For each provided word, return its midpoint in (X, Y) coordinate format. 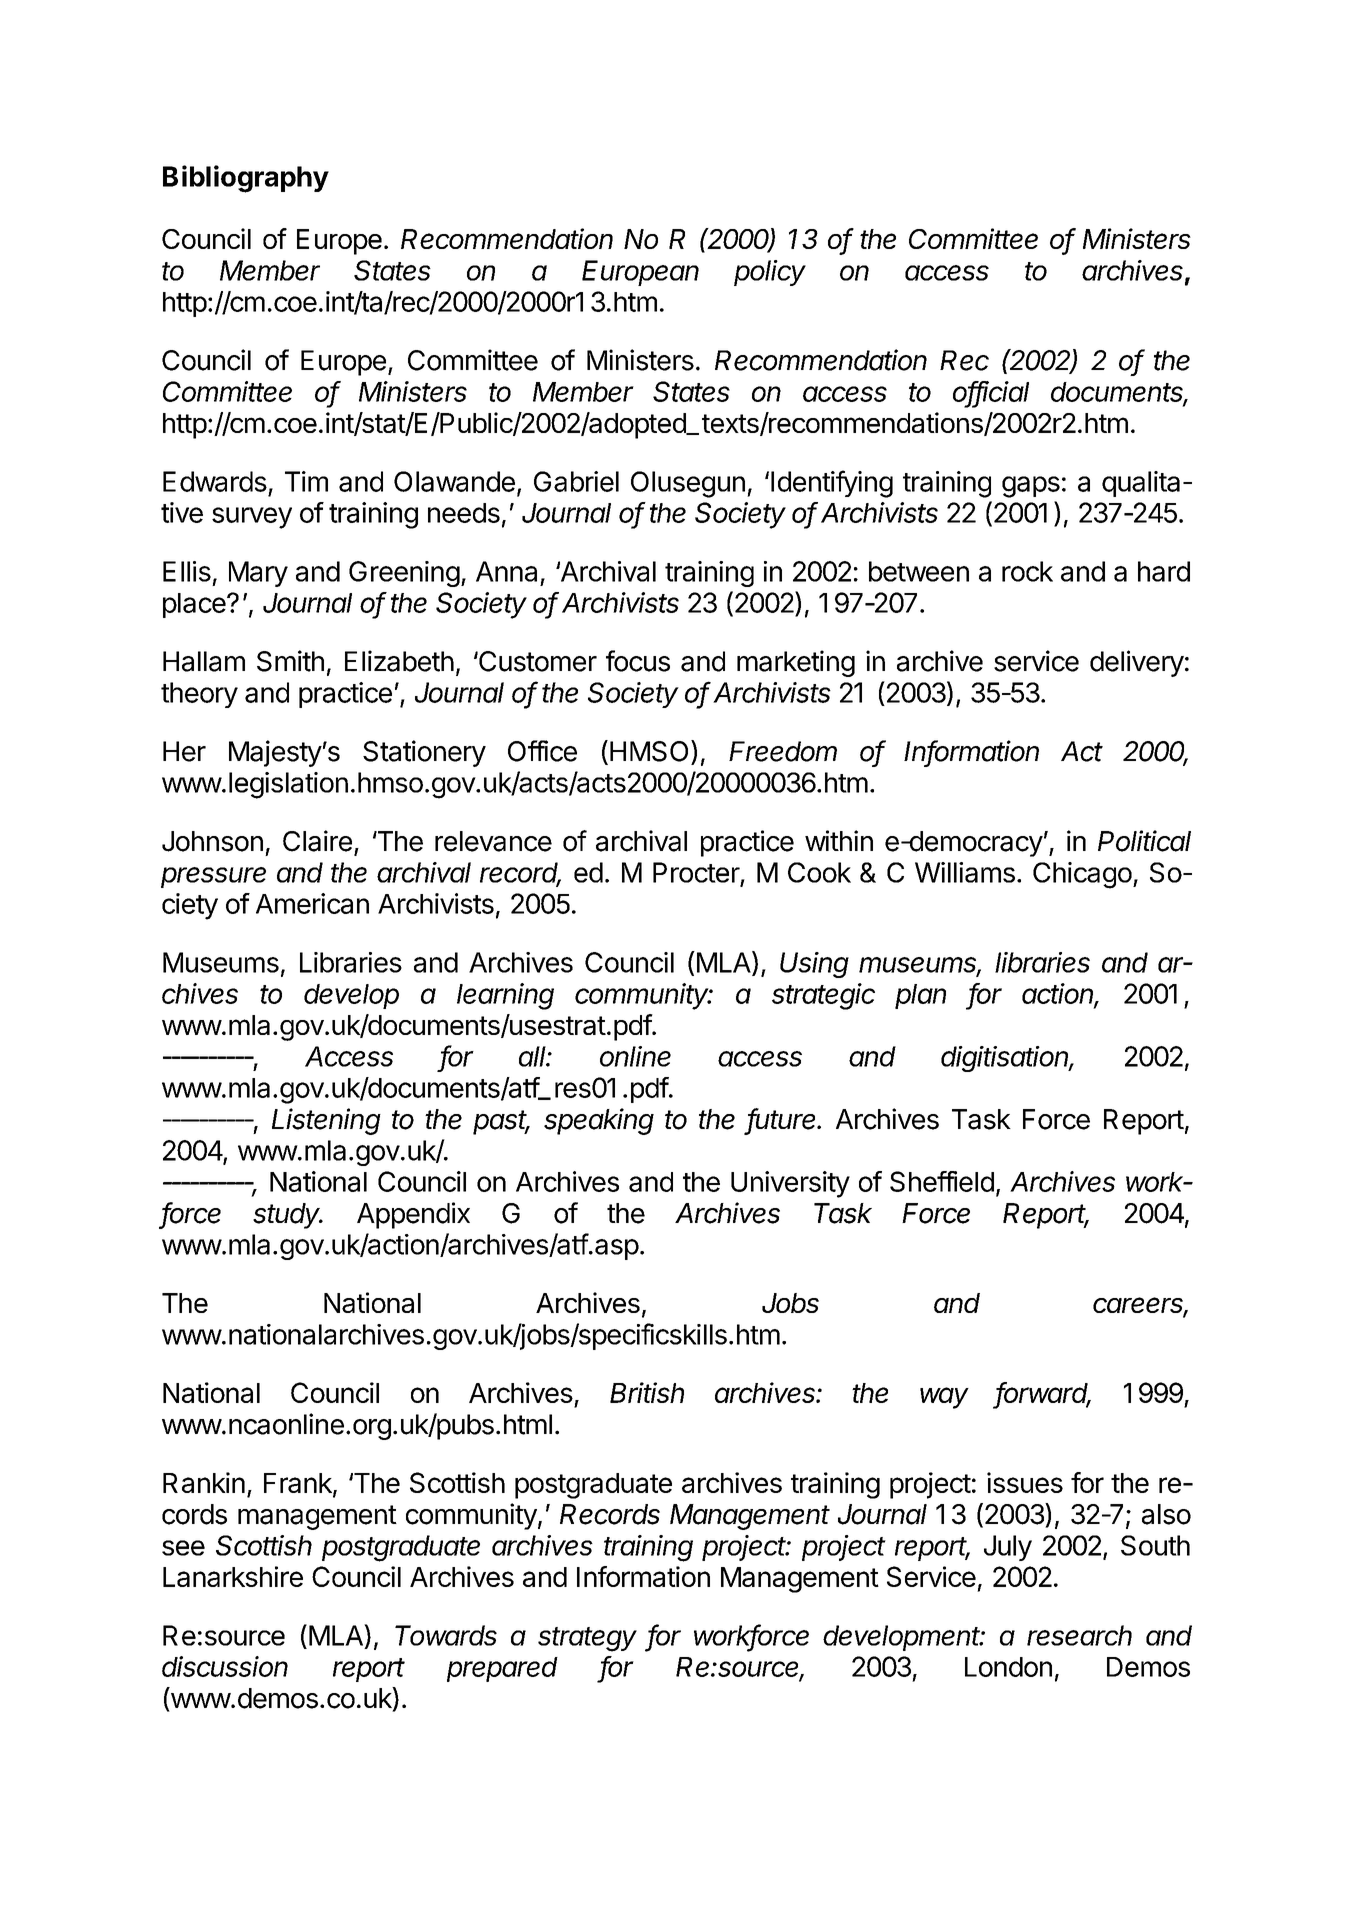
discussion (225, 1666)
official (991, 393)
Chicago (1082, 875)
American (312, 903)
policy (770, 273)
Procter (696, 872)
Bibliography (246, 179)
